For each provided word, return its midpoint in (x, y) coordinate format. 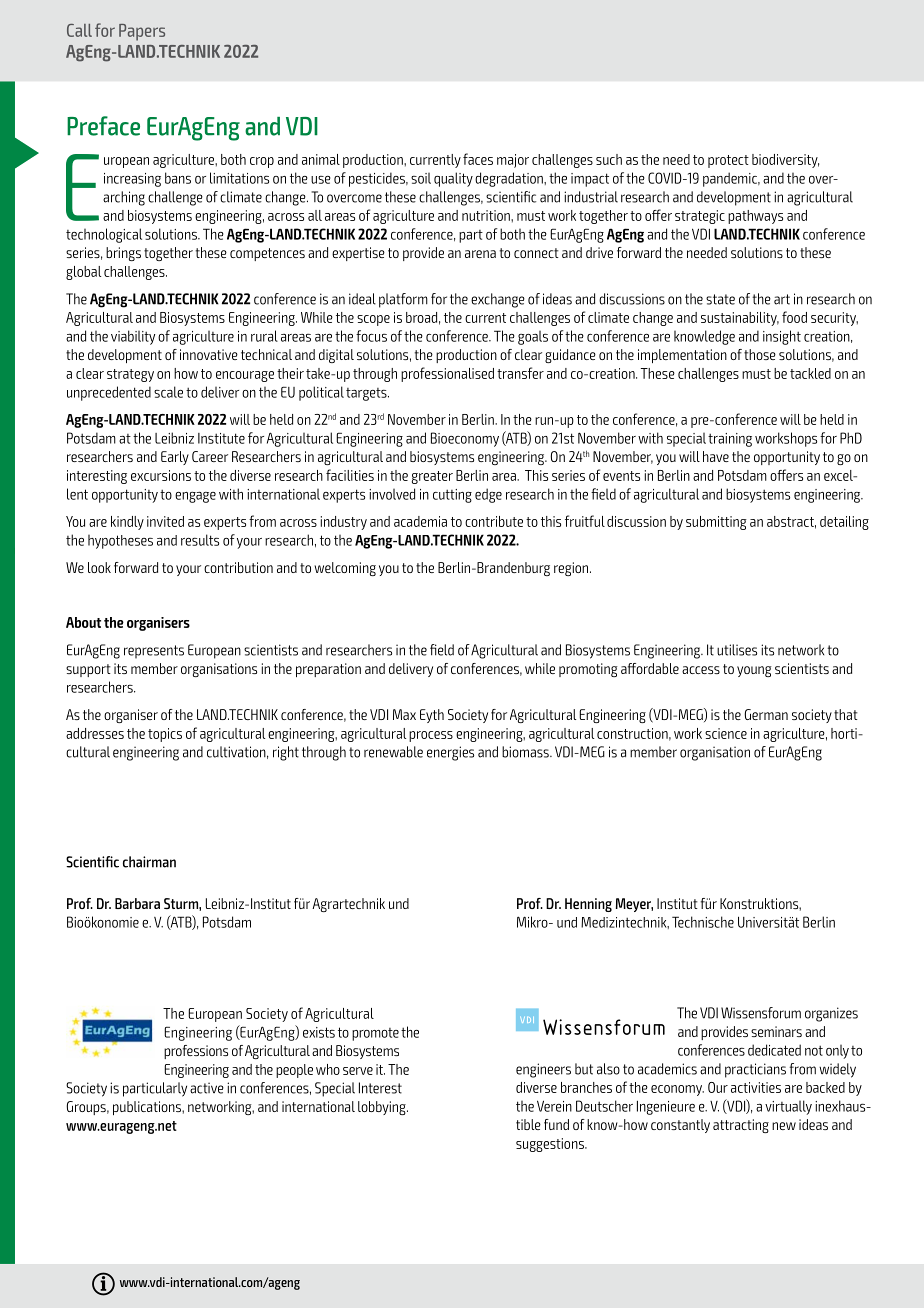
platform (403, 300)
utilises (737, 650)
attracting (741, 1126)
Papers (142, 32)
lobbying (383, 1108)
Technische (703, 922)
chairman (149, 862)
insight (782, 337)
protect (728, 161)
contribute (494, 521)
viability (133, 337)
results (200, 540)
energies (450, 753)
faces (478, 159)
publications (148, 1108)
